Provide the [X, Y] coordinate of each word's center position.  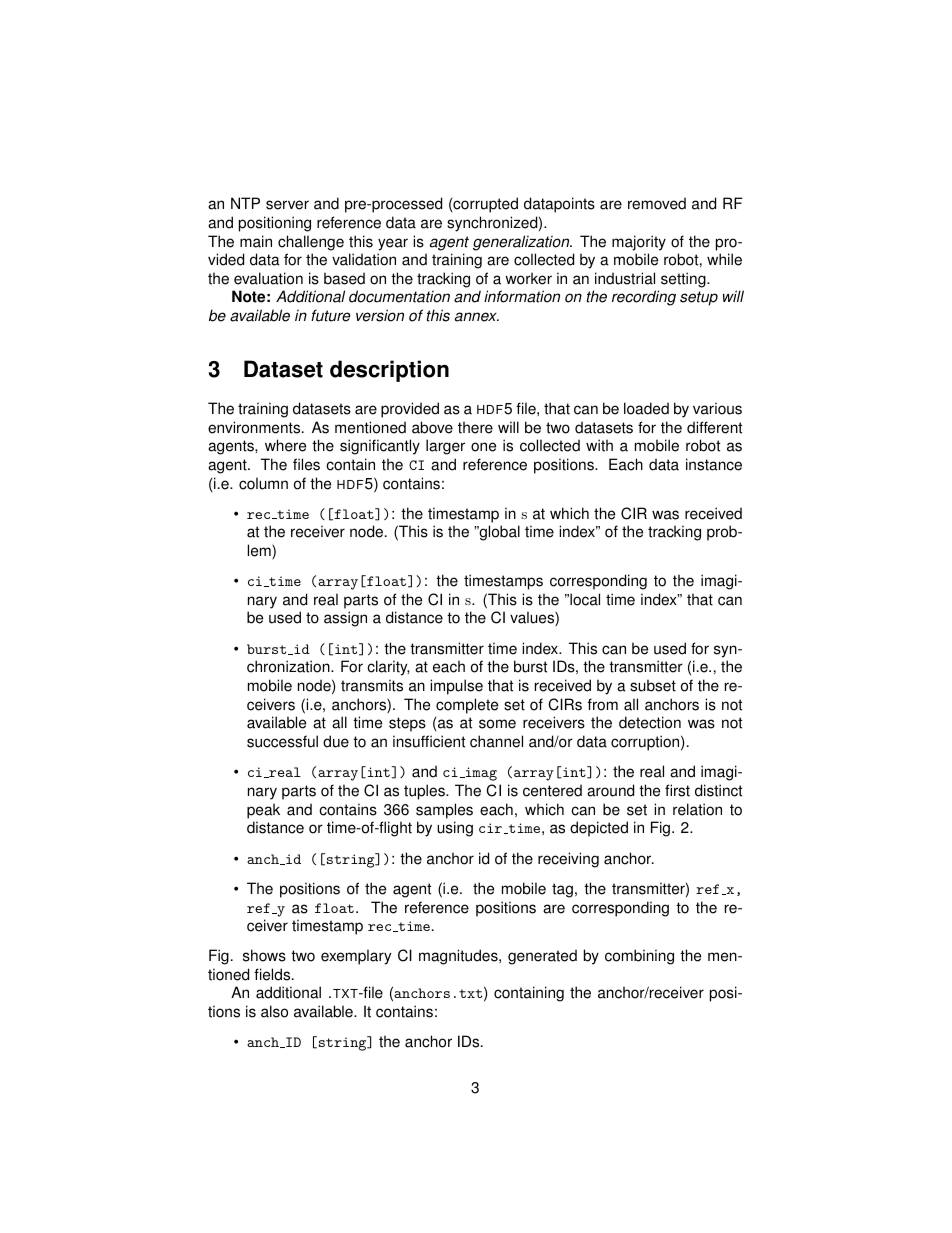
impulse [456, 687]
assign [345, 619]
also [274, 1011]
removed [657, 203]
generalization [522, 243]
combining [639, 957]
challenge [311, 243]
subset [653, 685]
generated [542, 957]
